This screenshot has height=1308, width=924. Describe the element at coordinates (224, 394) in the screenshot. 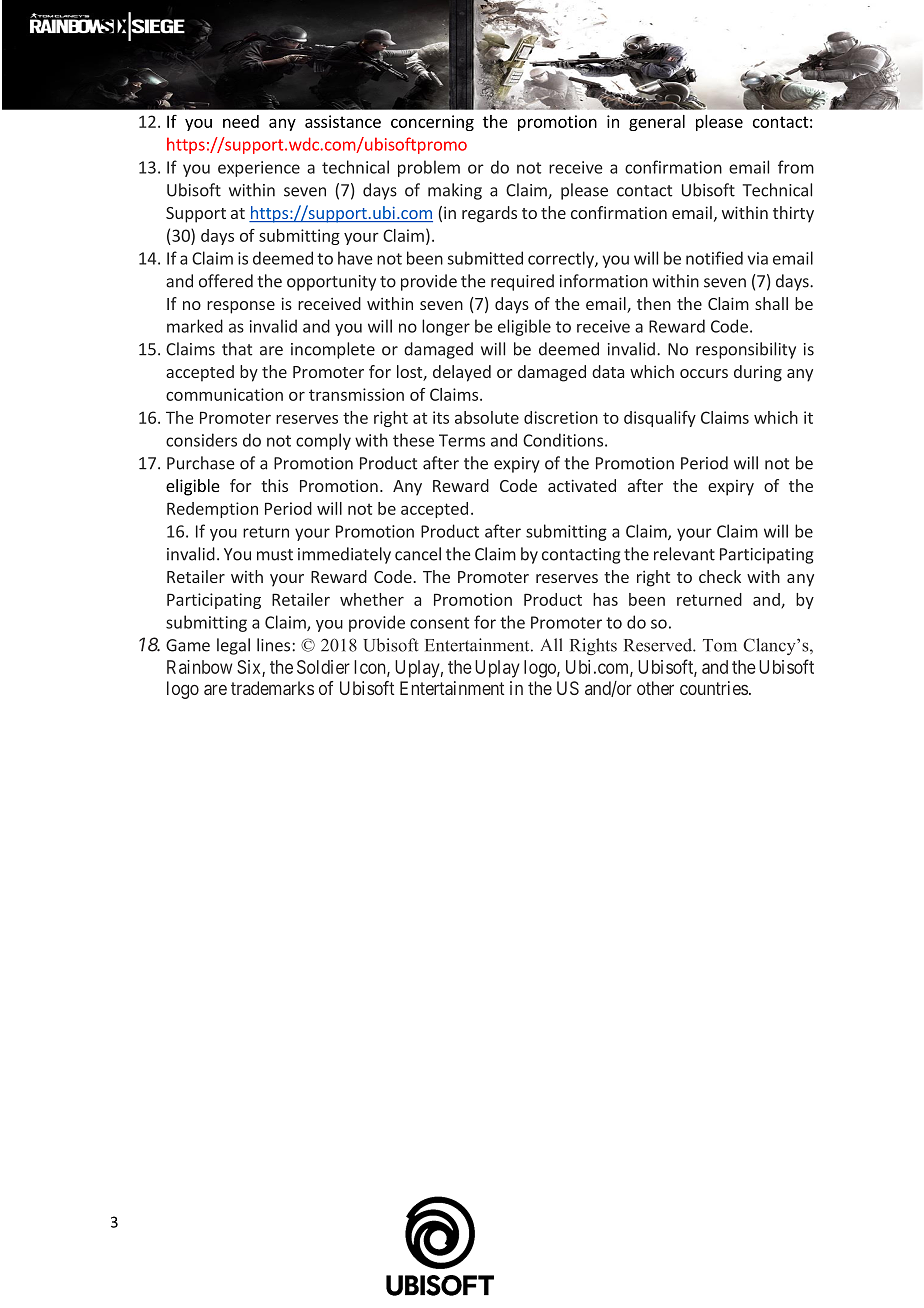

I see `communication` at that location.
